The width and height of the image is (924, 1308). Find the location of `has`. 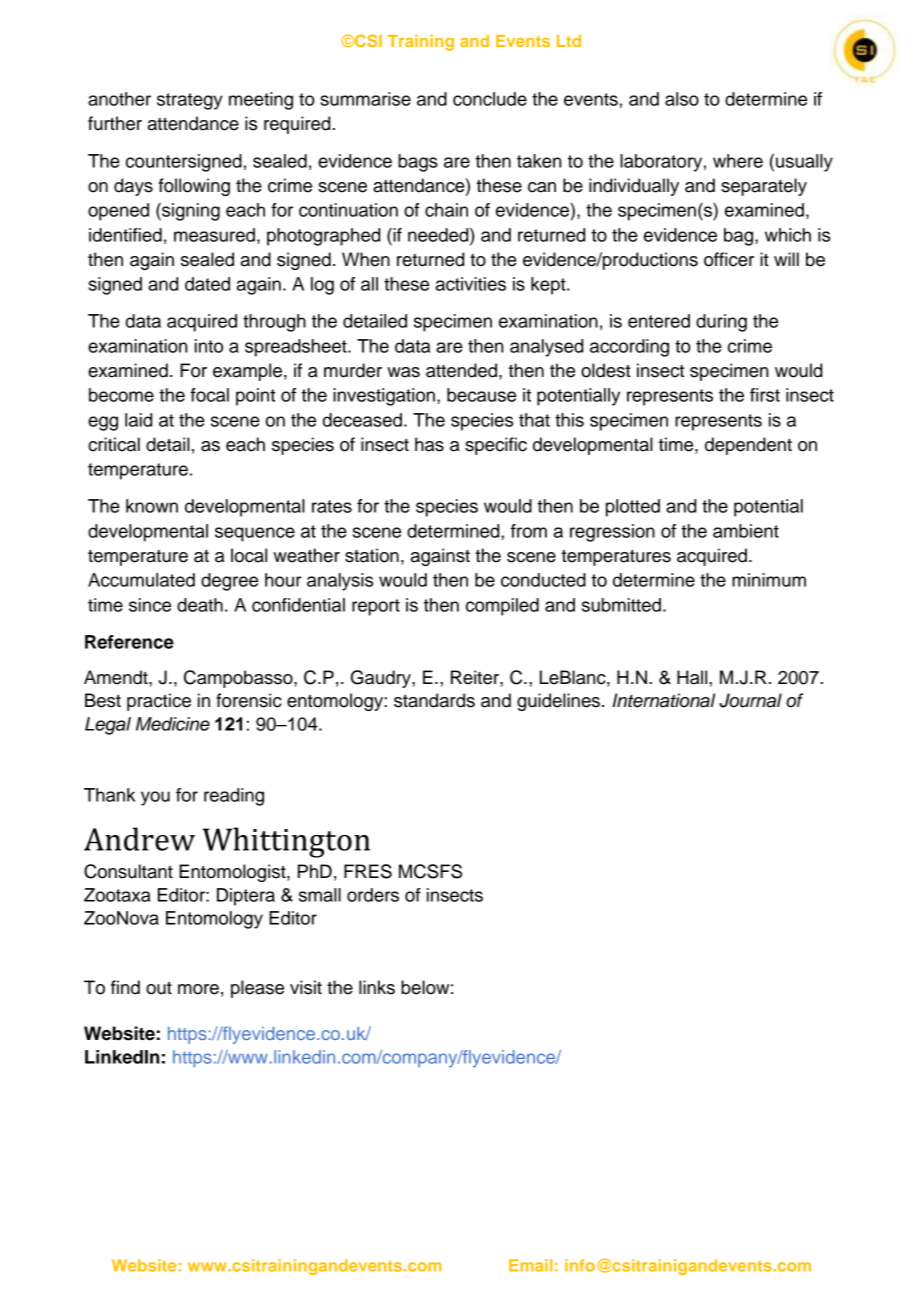

has is located at coordinates (429, 444).
